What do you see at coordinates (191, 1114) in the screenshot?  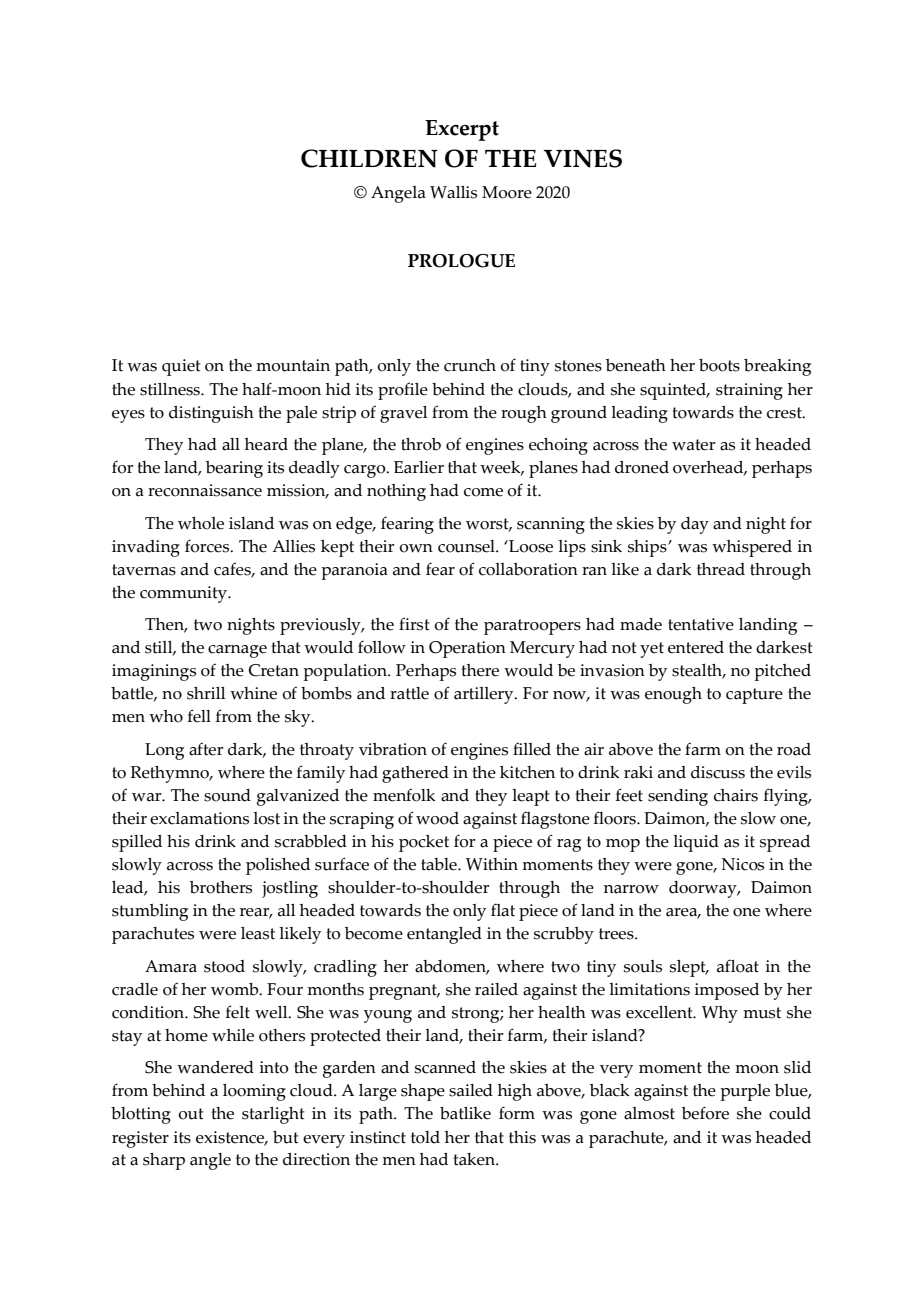 I see `out` at bounding box center [191, 1114].
